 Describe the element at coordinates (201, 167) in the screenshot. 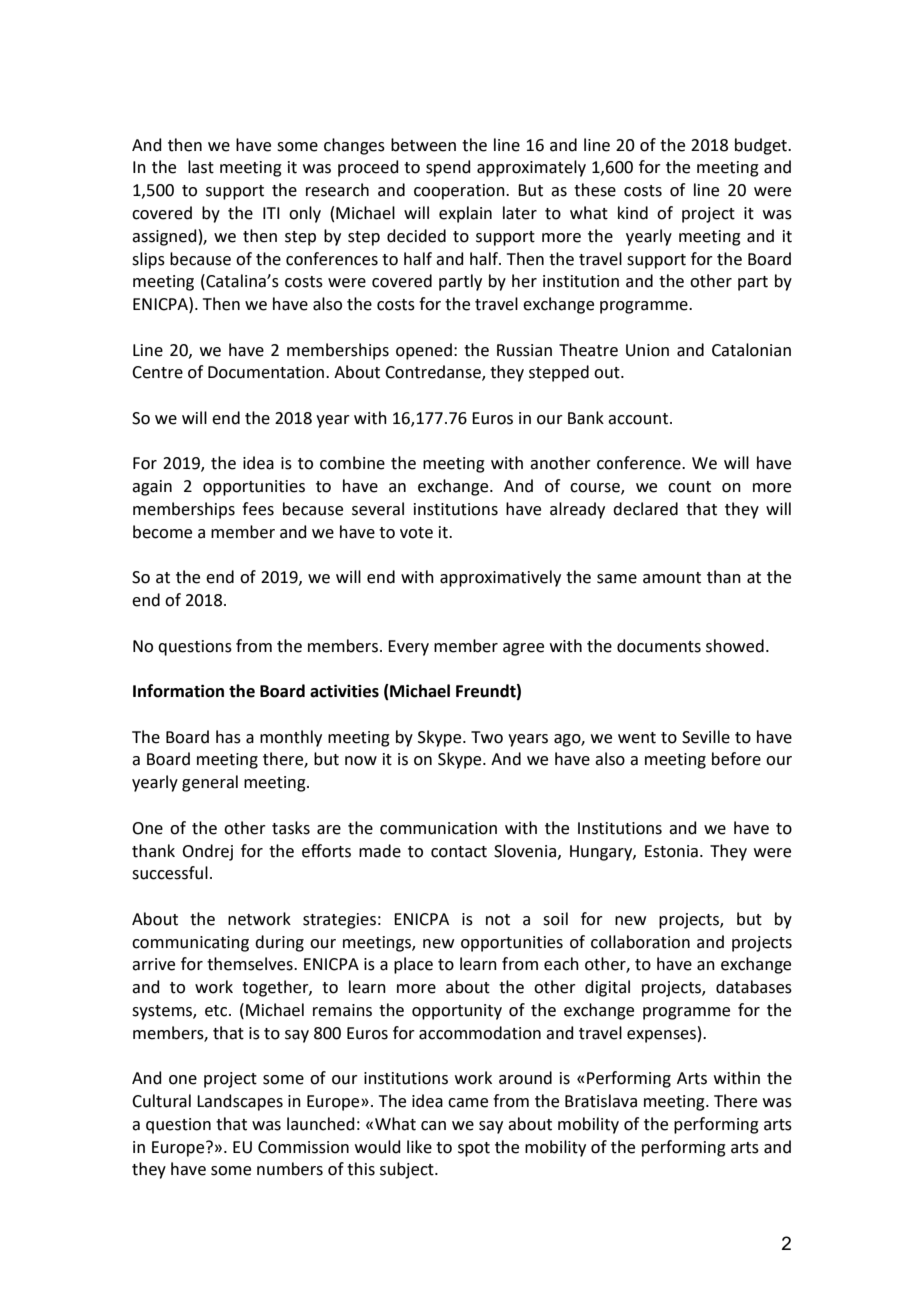

I see `last` at that location.
